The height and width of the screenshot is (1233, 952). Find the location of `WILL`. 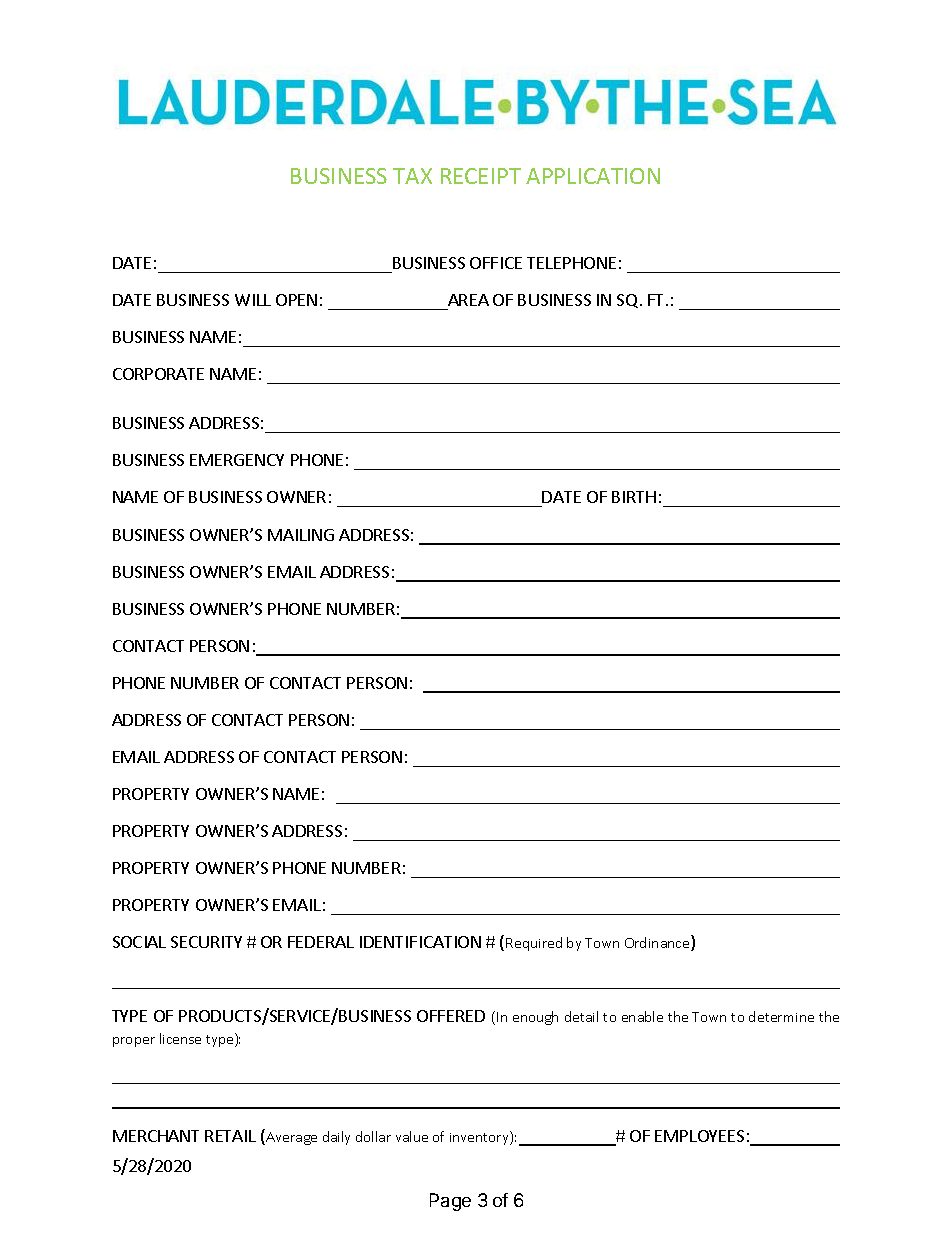

WILL is located at coordinates (253, 300).
